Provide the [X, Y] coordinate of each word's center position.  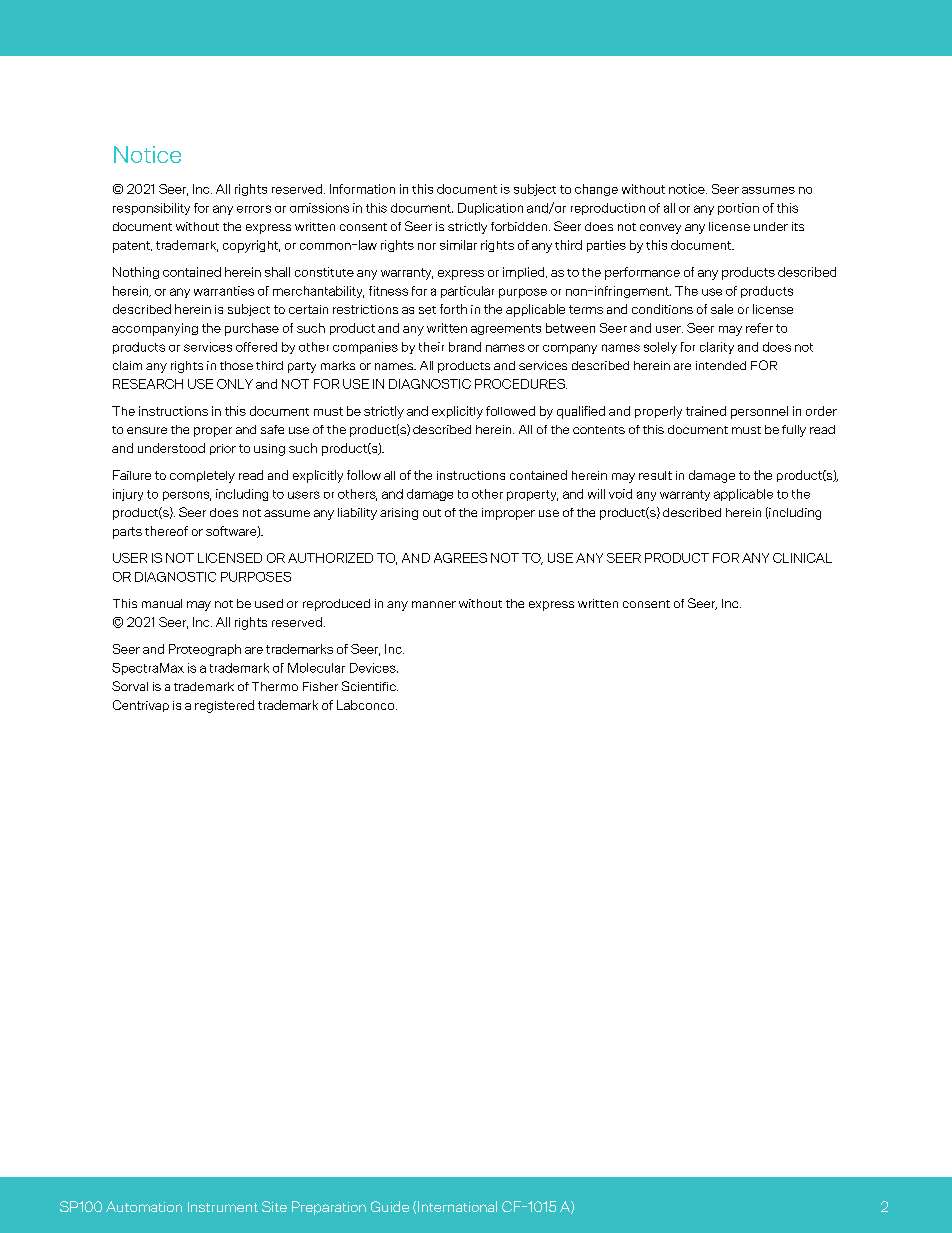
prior [223, 449]
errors [254, 209]
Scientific [370, 686]
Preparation [329, 1208]
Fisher [320, 686]
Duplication [490, 209]
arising [399, 514]
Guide [390, 1206]
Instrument [223, 1207]
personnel [759, 412]
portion [738, 209]
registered [224, 706]
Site [274, 1206]
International [457, 1206]
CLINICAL [802, 558]
